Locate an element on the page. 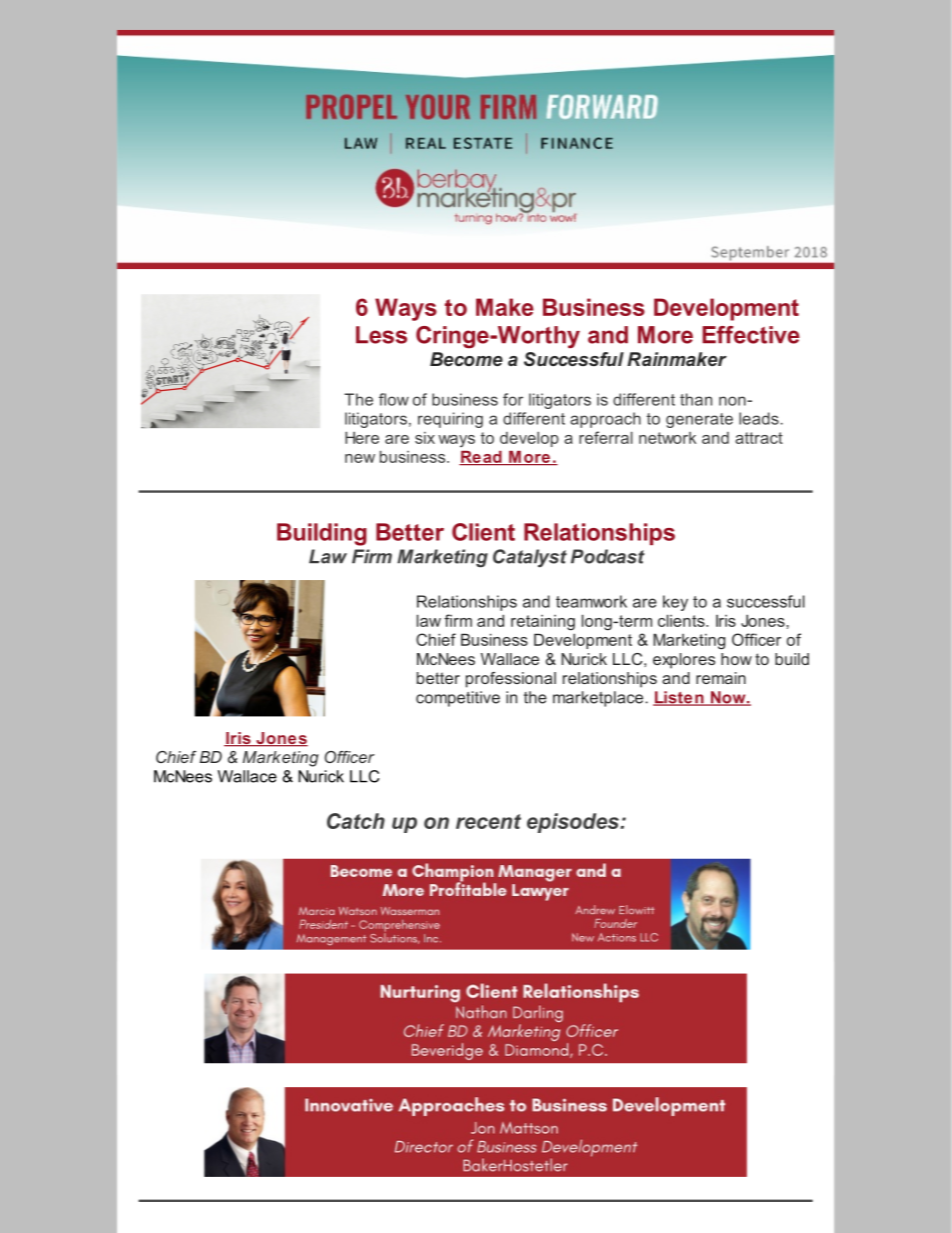 The image size is (952, 1233). Catalyst is located at coordinates (530, 558).
